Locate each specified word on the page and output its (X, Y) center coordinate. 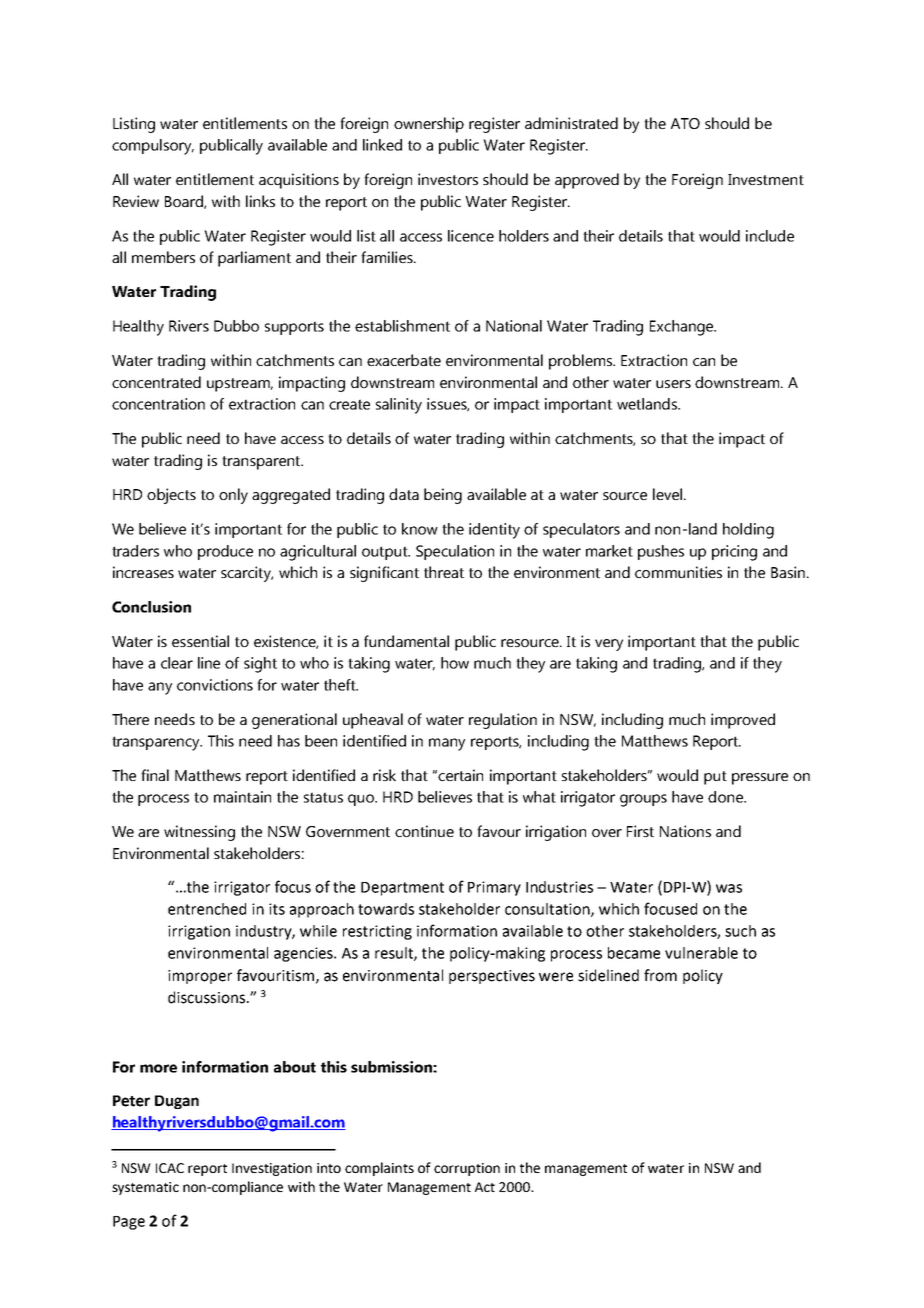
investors (448, 179)
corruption (467, 1169)
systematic (145, 1188)
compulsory (153, 147)
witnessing (199, 833)
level (669, 494)
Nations (685, 831)
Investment (766, 179)
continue (424, 831)
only (233, 496)
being (443, 496)
